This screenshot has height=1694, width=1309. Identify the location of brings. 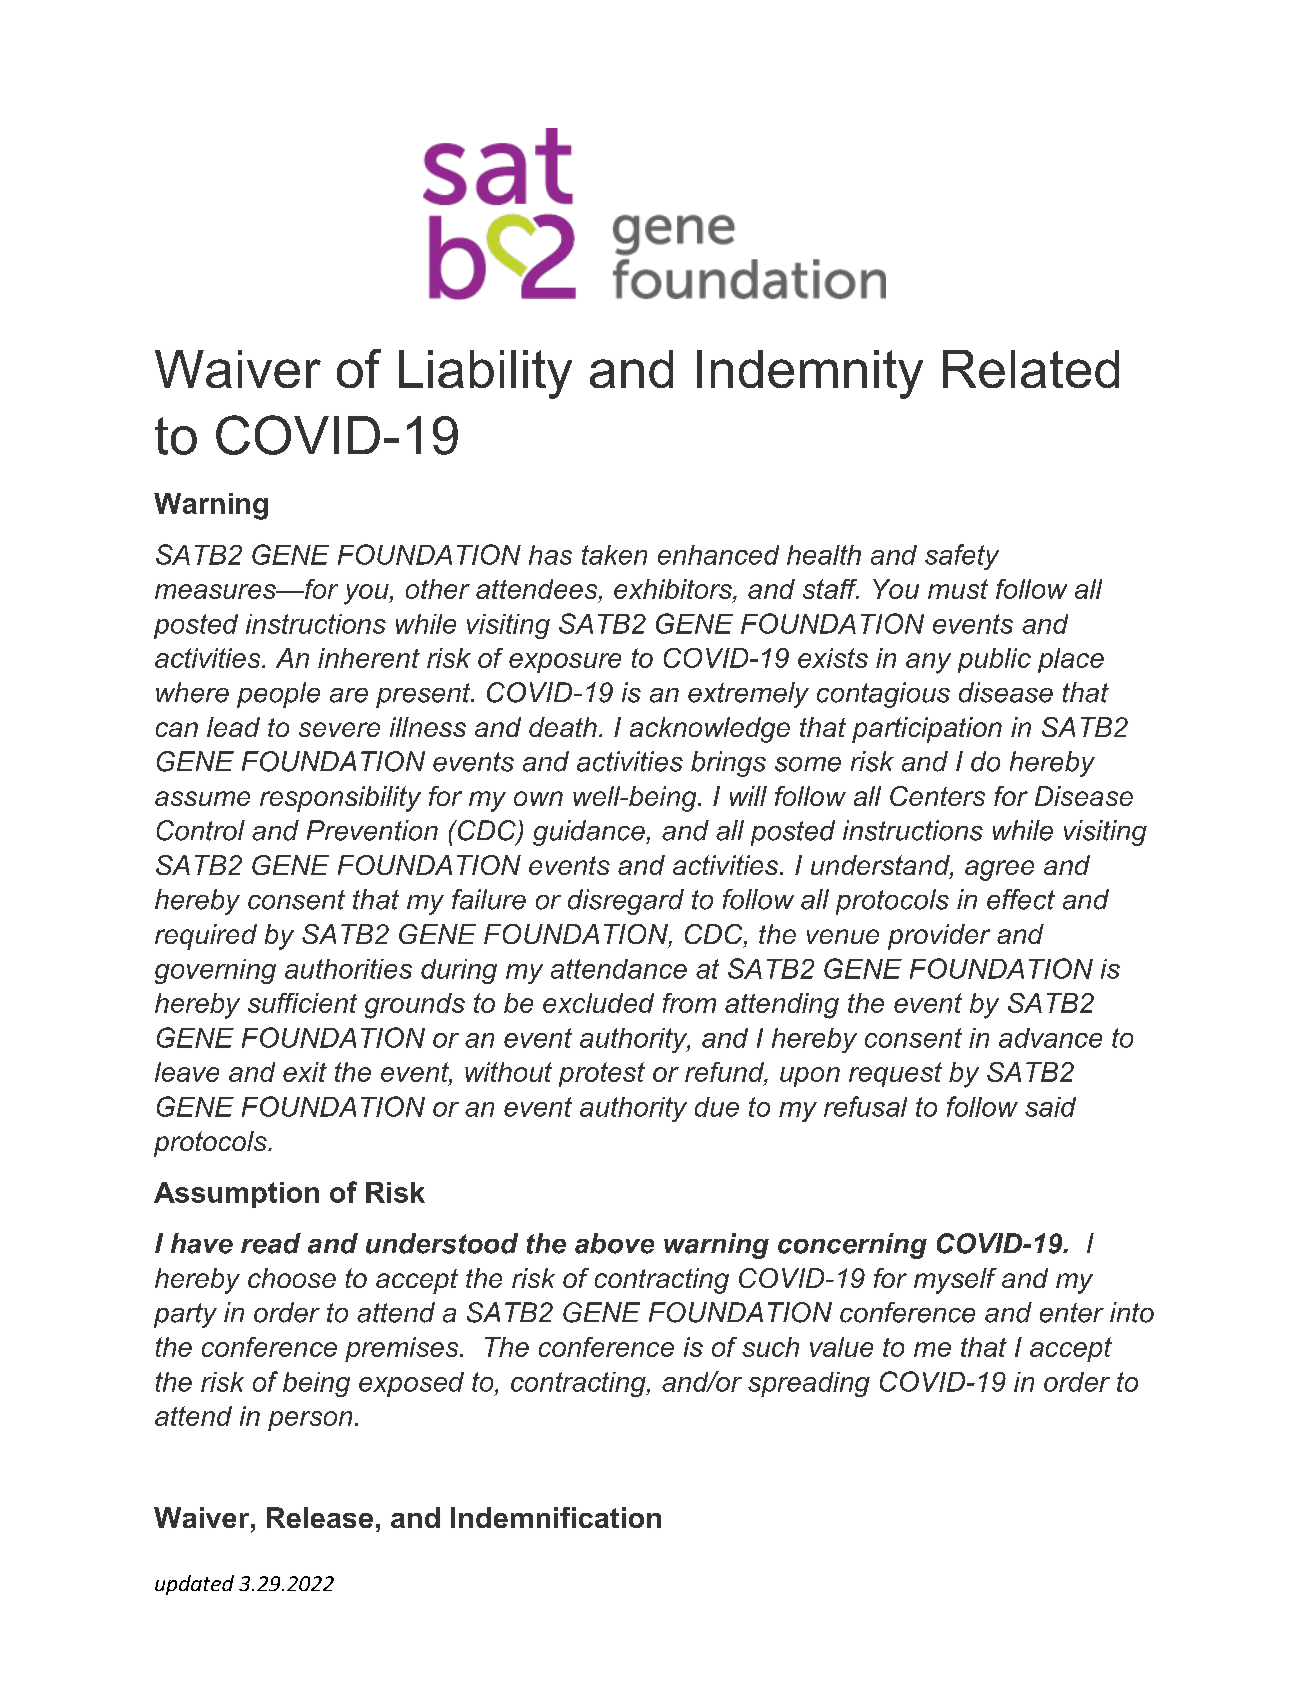
(728, 764).
